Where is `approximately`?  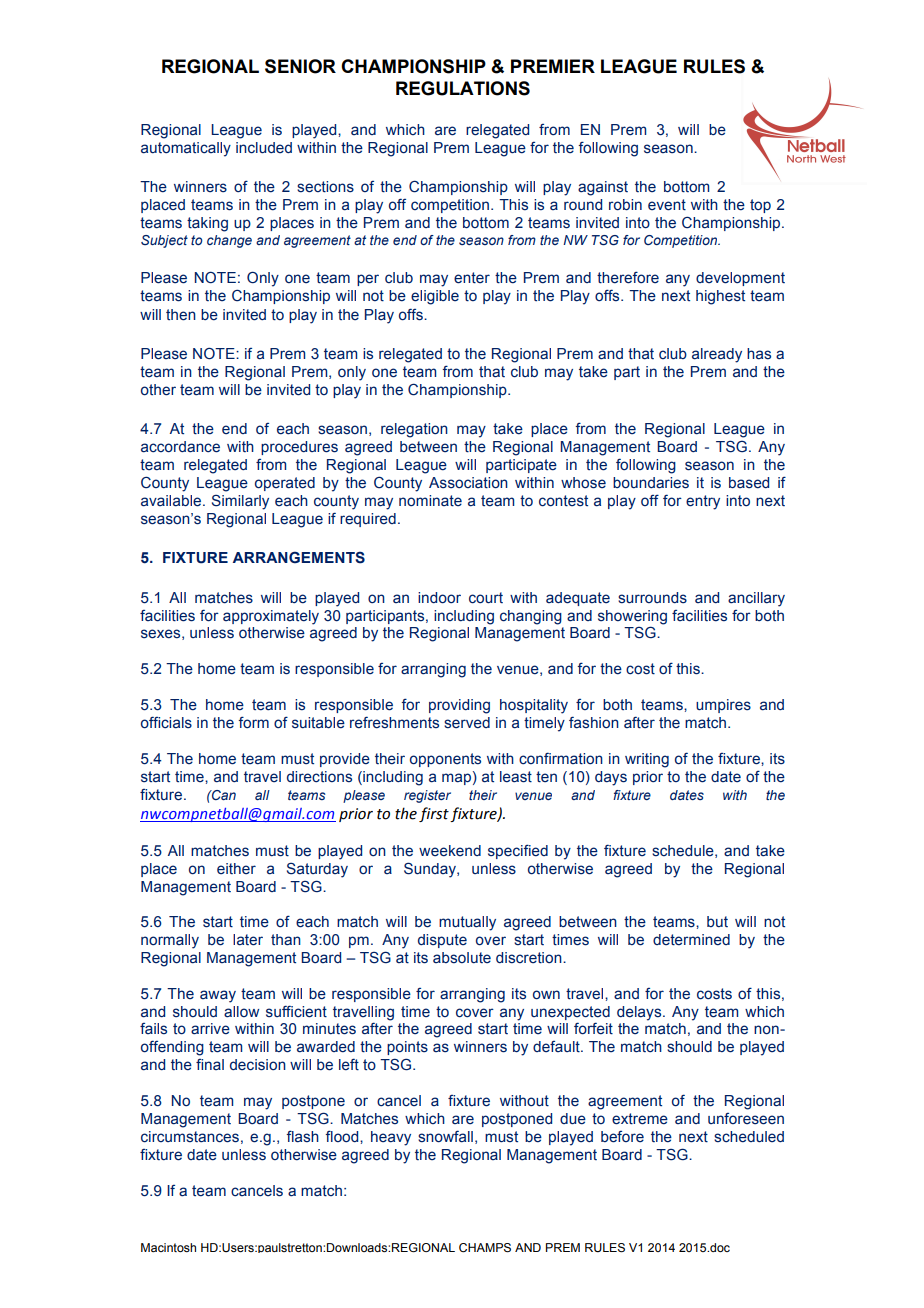 approximately is located at coordinates (271, 617).
